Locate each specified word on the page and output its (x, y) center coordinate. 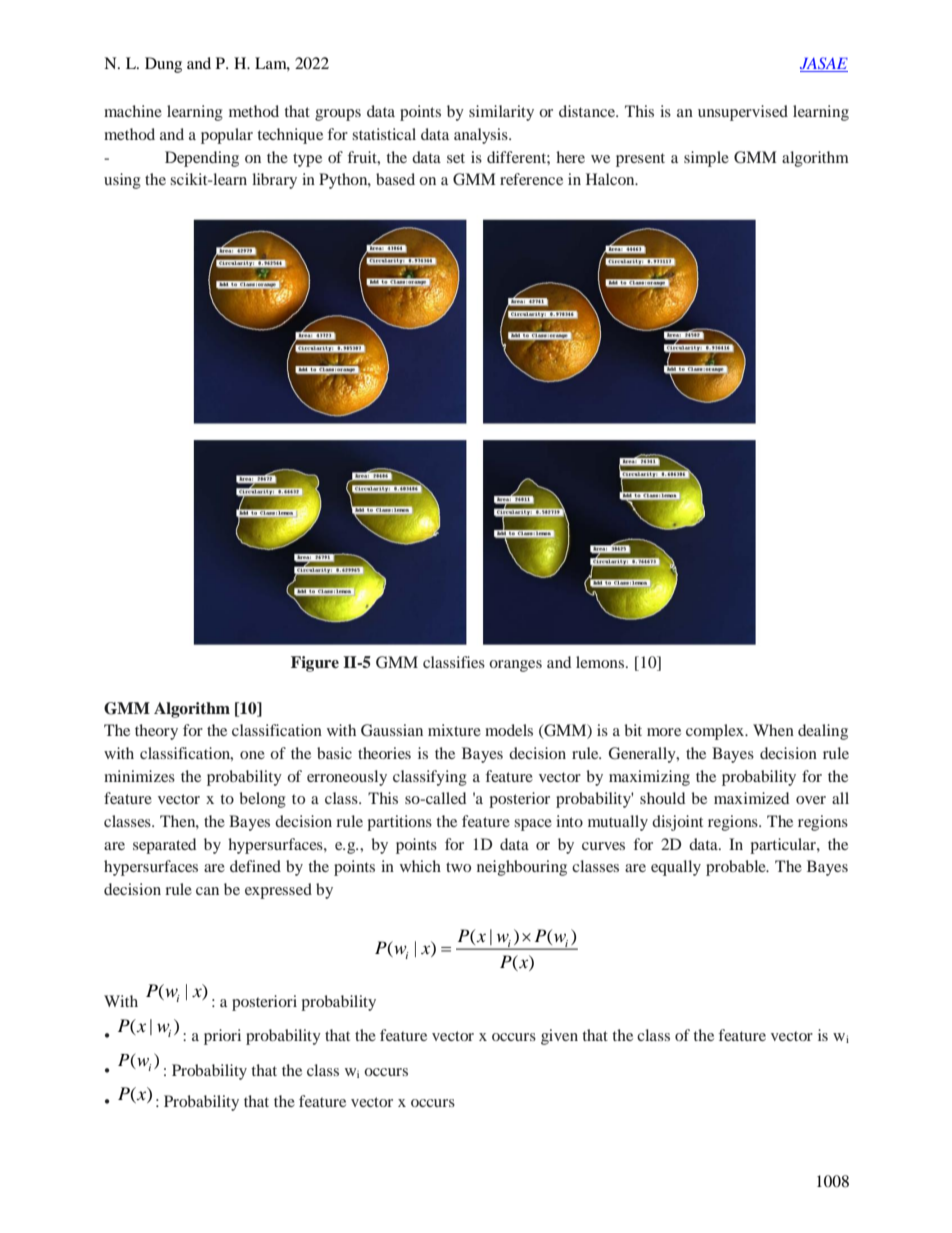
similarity (501, 113)
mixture (454, 730)
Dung (163, 65)
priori (222, 1037)
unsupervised (743, 113)
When (773, 730)
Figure (315, 664)
